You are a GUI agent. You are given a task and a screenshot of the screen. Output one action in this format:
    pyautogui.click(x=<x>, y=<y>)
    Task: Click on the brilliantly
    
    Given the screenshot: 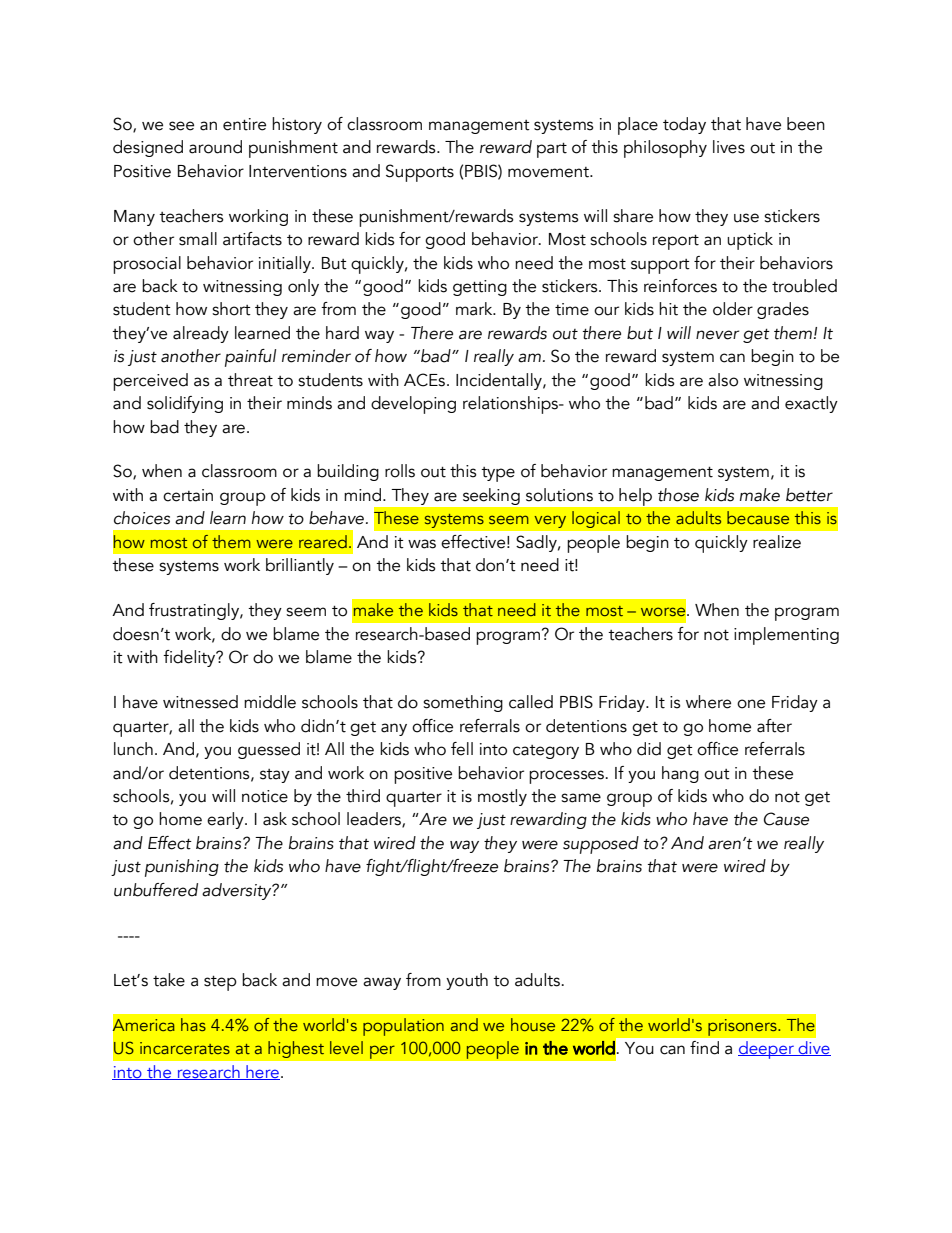 What is the action you would take?
    pyautogui.click(x=300, y=566)
